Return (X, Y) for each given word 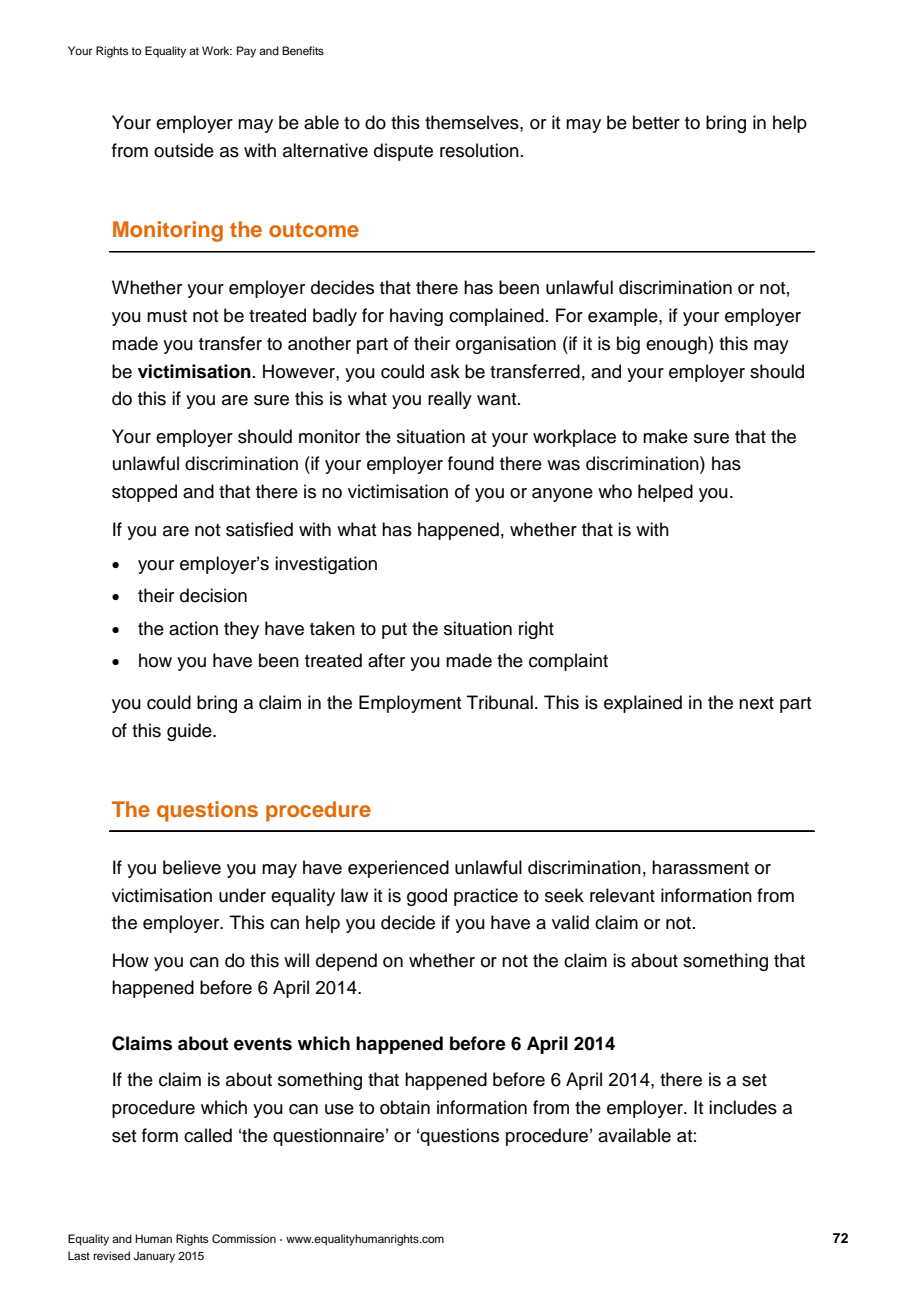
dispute (403, 152)
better (656, 122)
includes (743, 1107)
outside (184, 150)
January (154, 1257)
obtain (405, 1107)
